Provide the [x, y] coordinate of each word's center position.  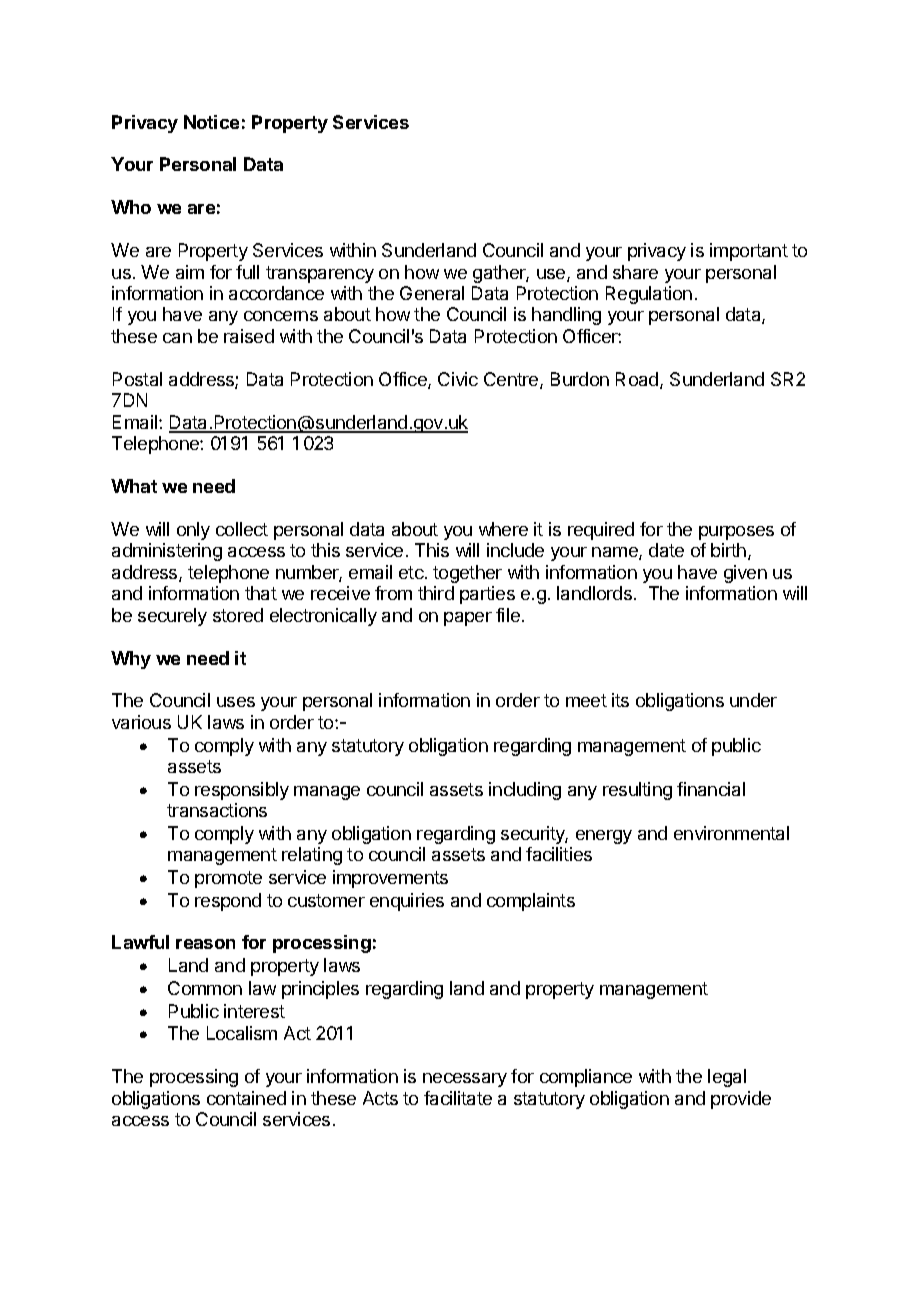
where [503, 529]
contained [246, 1098]
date [666, 550]
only [193, 531]
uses [236, 702]
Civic [458, 379]
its [620, 700]
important [749, 252]
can [177, 338]
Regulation [649, 295]
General [432, 293]
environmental [731, 833]
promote [228, 879]
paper [468, 619]
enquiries [407, 902]
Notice [211, 122]
